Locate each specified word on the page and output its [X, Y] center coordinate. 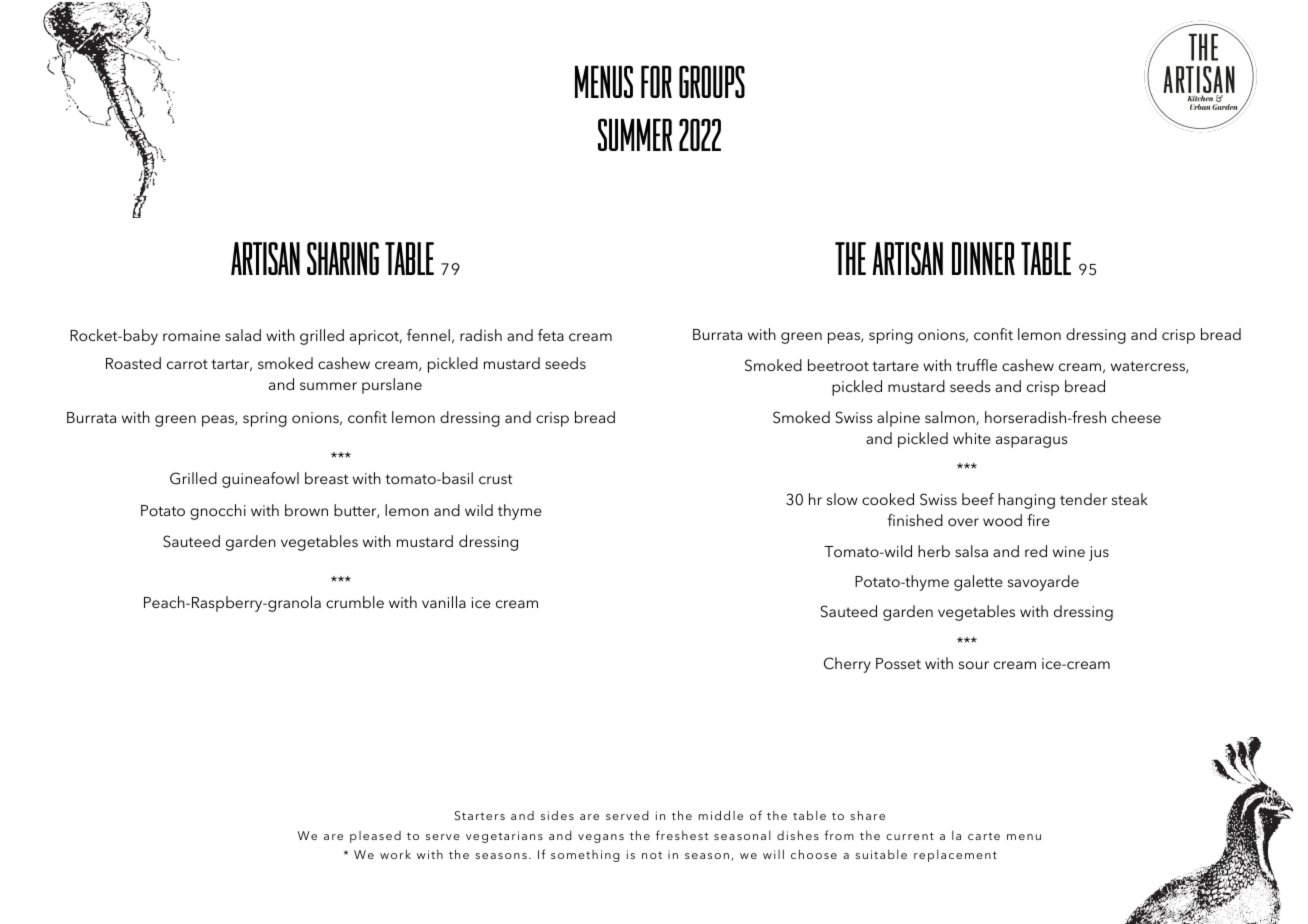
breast [326, 478]
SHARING [343, 258]
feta [551, 335]
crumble [355, 602]
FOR [656, 81]
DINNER [983, 258]
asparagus [1031, 442]
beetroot [838, 365]
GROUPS [712, 81]
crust [495, 479]
